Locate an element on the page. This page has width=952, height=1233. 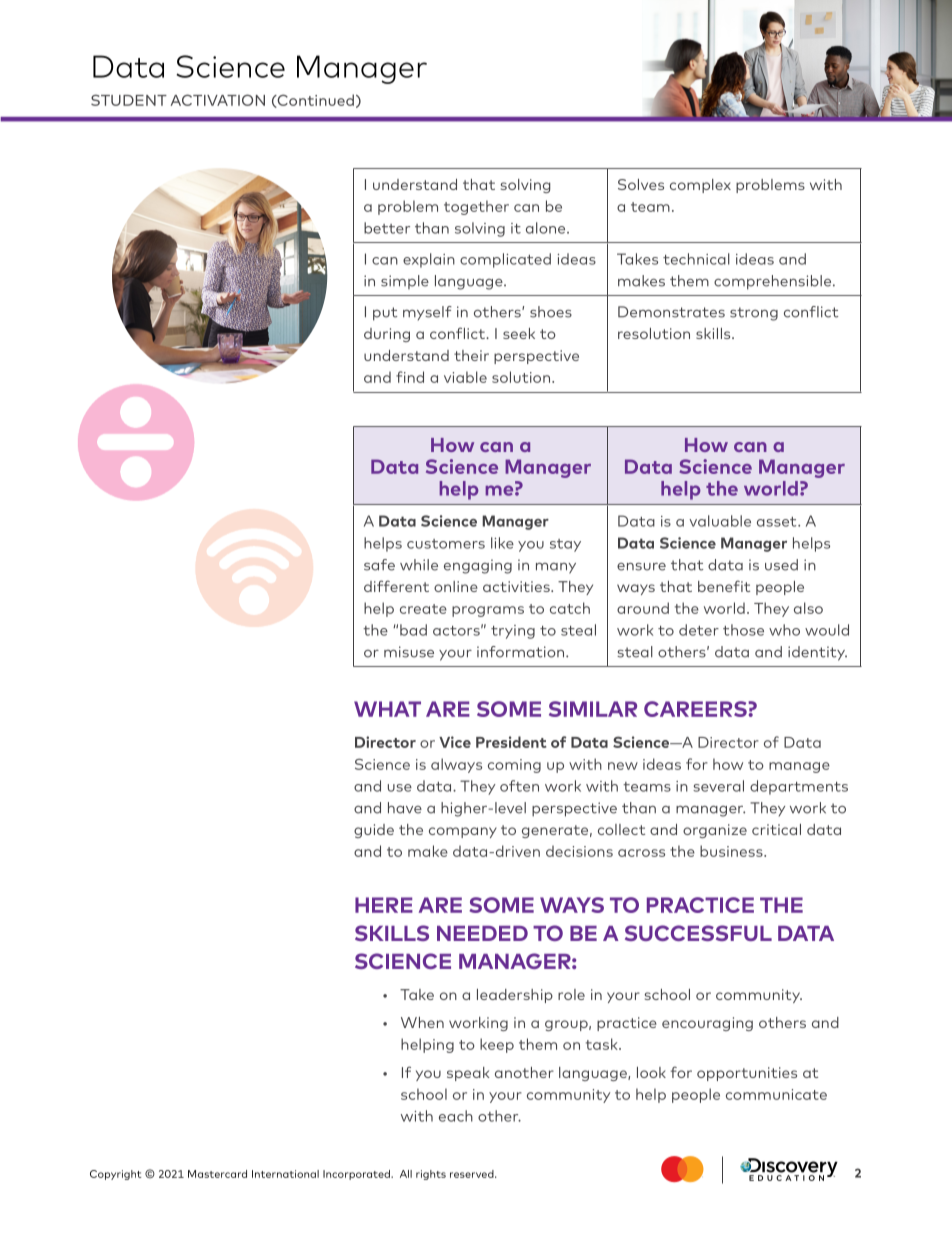
ACTIVATION is located at coordinates (218, 100).
